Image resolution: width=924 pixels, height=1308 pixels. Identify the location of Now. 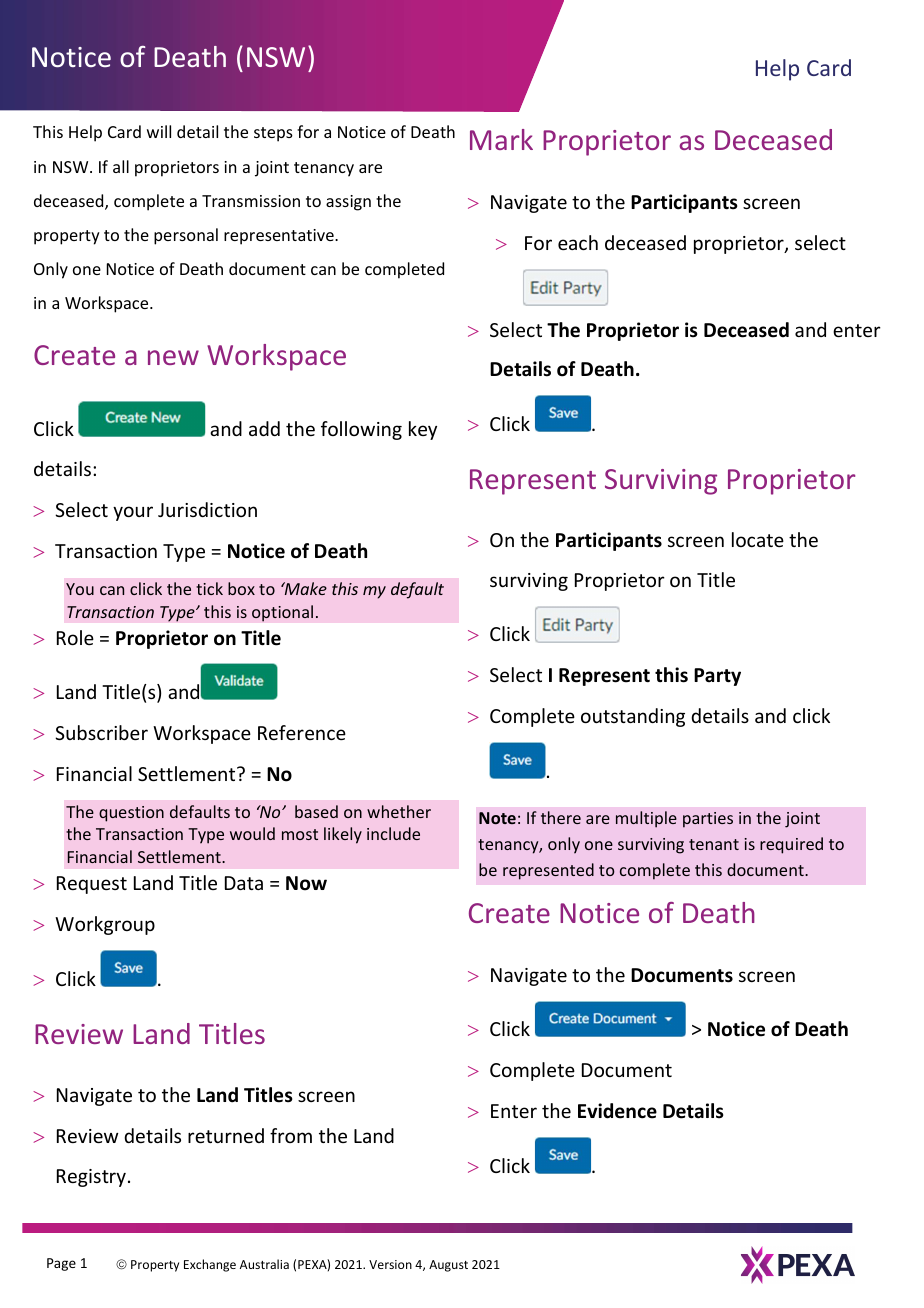
(306, 883).
